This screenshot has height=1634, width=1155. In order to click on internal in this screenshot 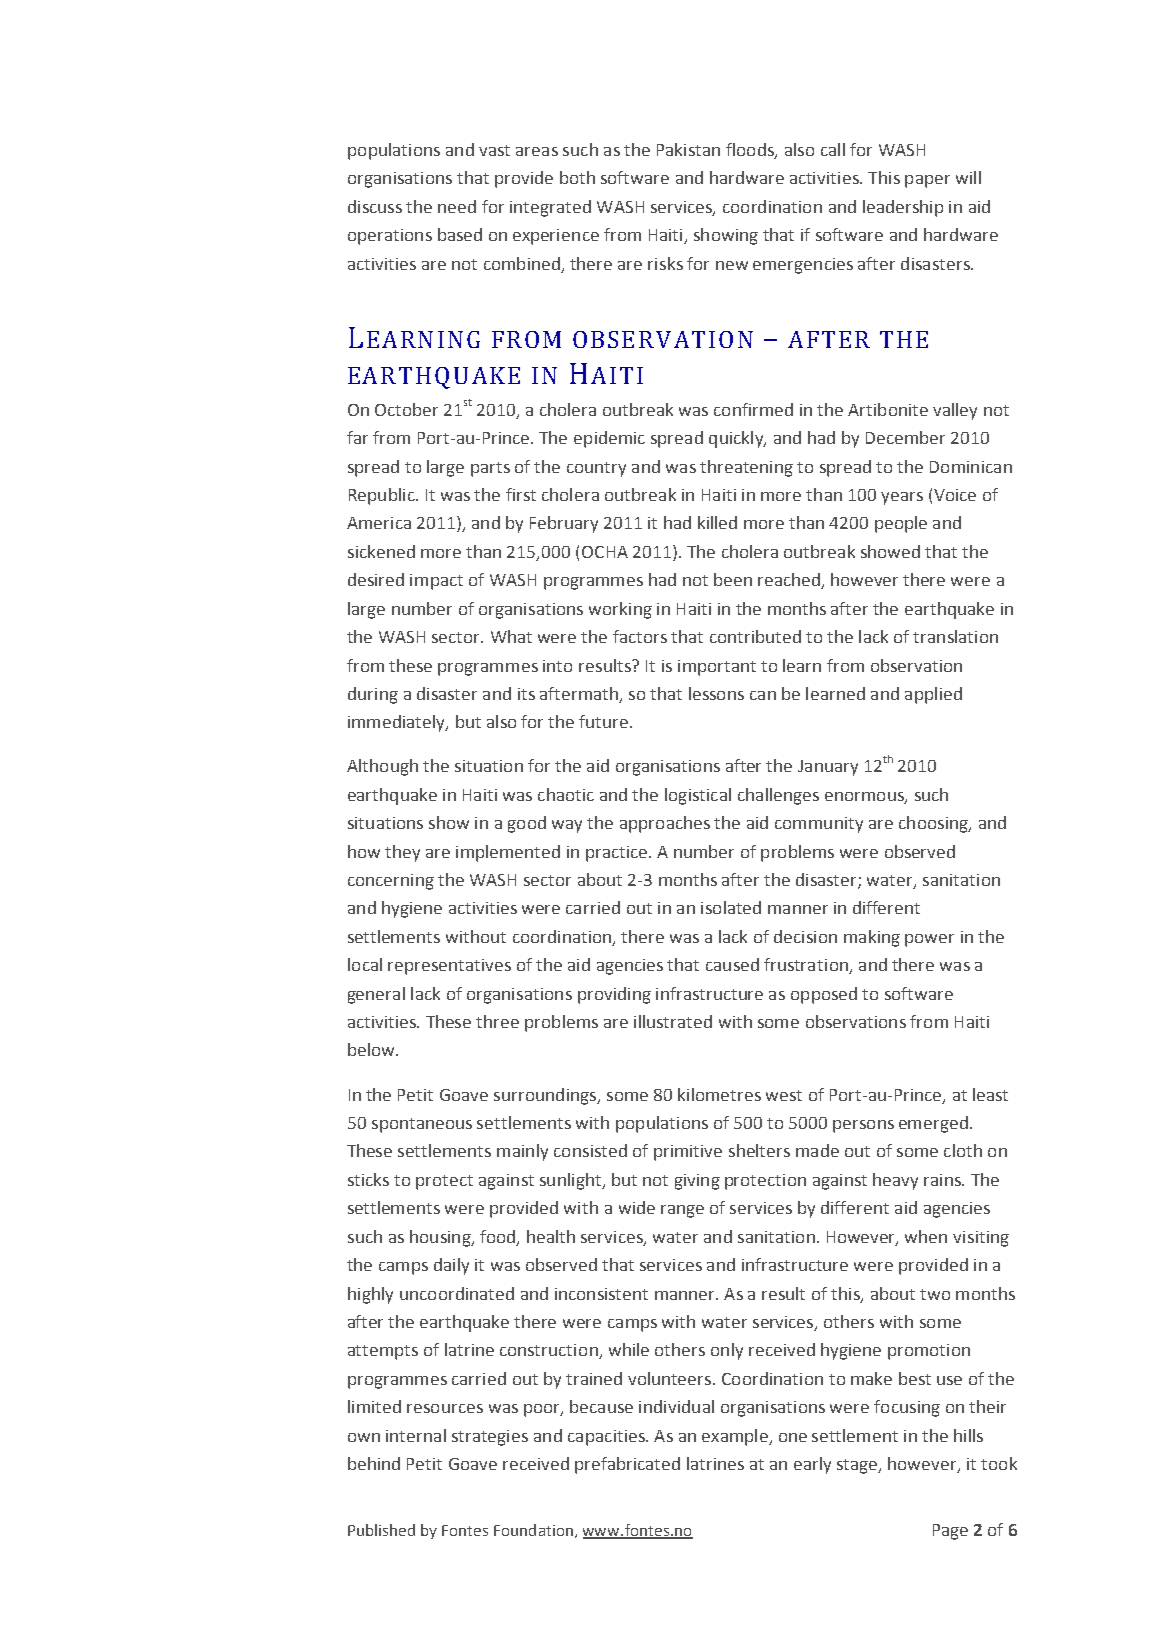, I will do `click(416, 1435)`.
